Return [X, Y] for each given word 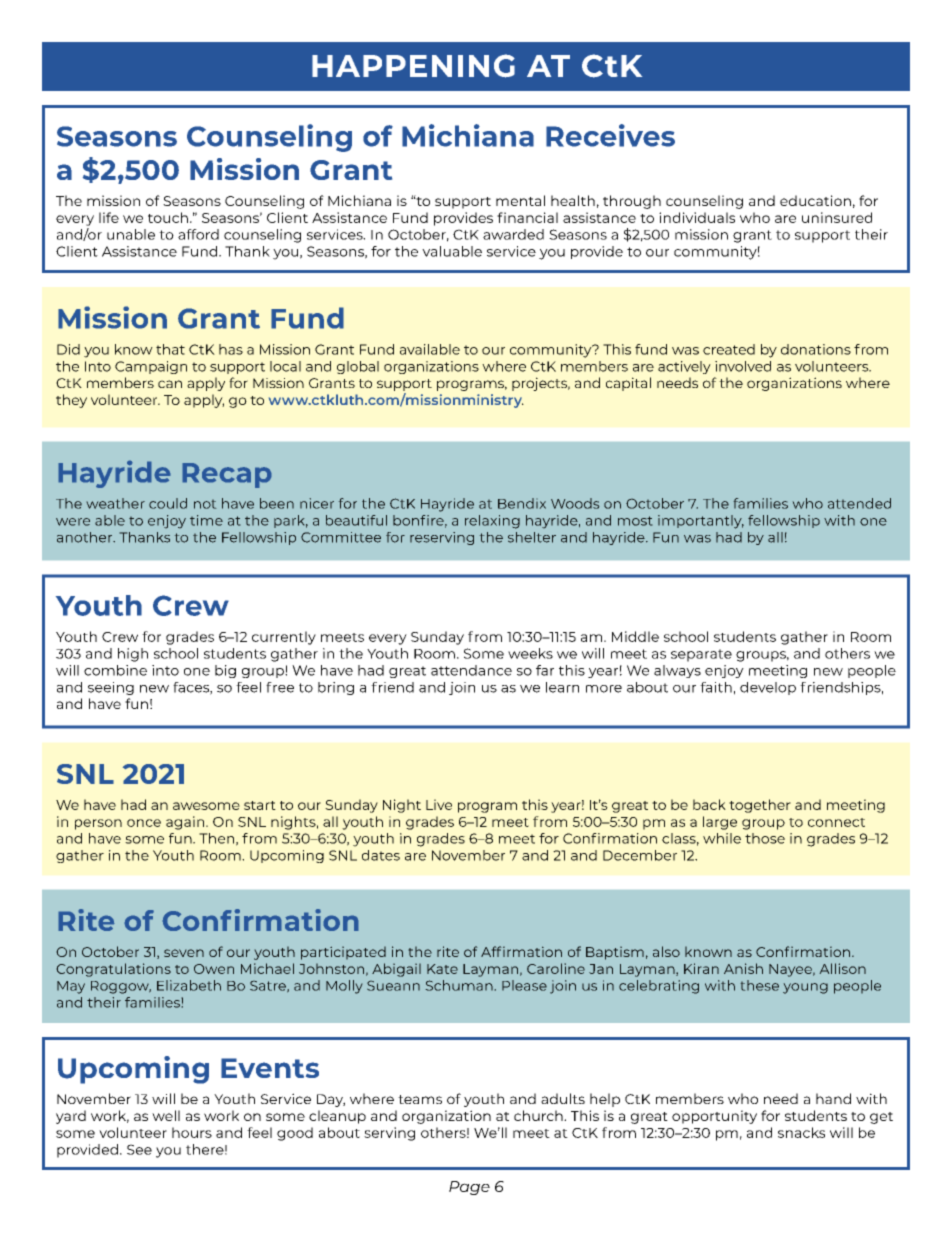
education [815, 200]
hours [192, 1132]
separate [701, 655]
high [133, 655]
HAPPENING [413, 66]
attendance [471, 670]
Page [469, 1188]
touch [168, 217]
